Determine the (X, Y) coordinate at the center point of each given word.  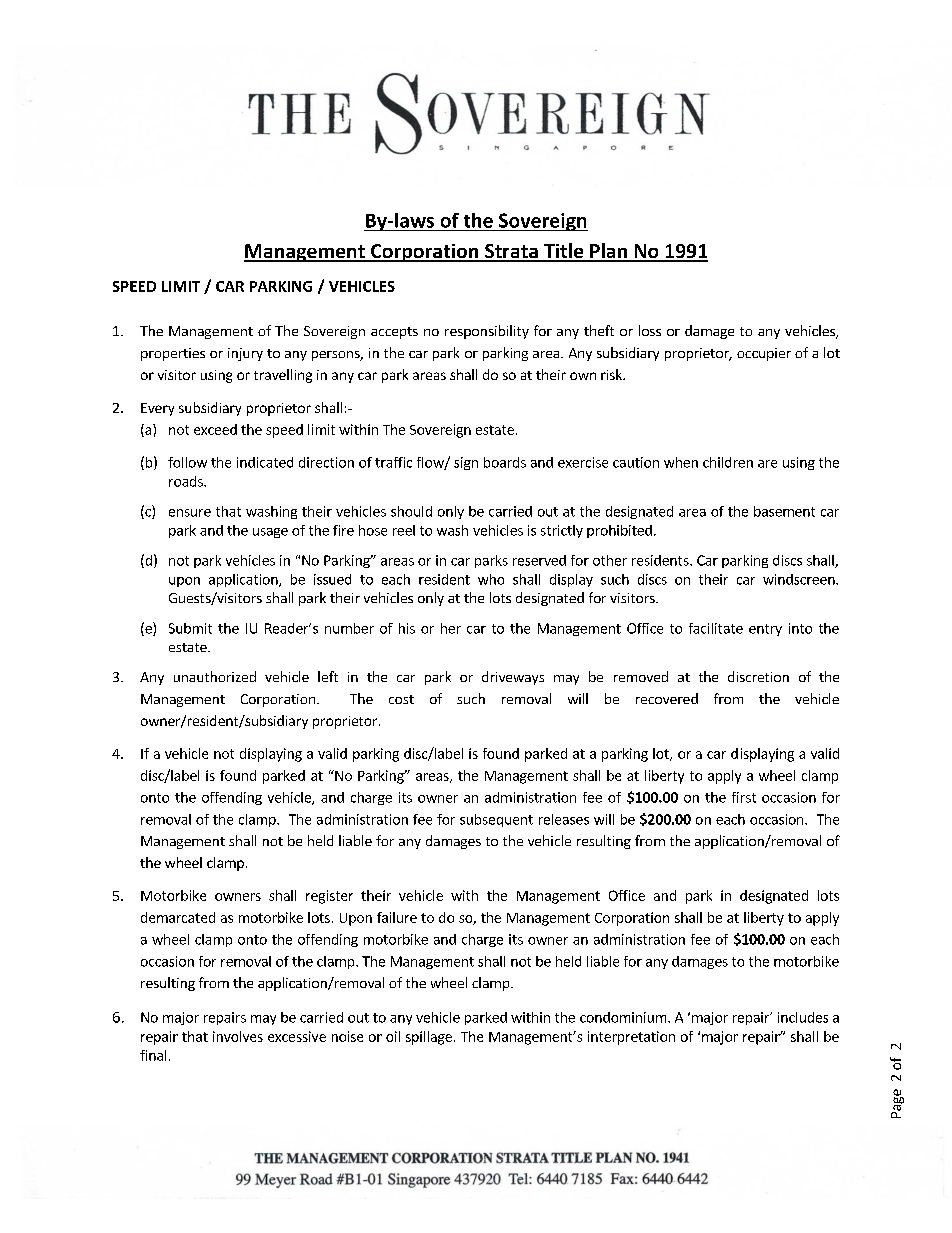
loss (650, 330)
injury (245, 354)
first (744, 797)
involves (238, 1036)
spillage (429, 1038)
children (728, 462)
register (329, 897)
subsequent (496, 820)
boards (505, 462)
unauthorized (215, 676)
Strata (511, 252)
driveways (513, 678)
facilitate (716, 628)
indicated (265, 462)
